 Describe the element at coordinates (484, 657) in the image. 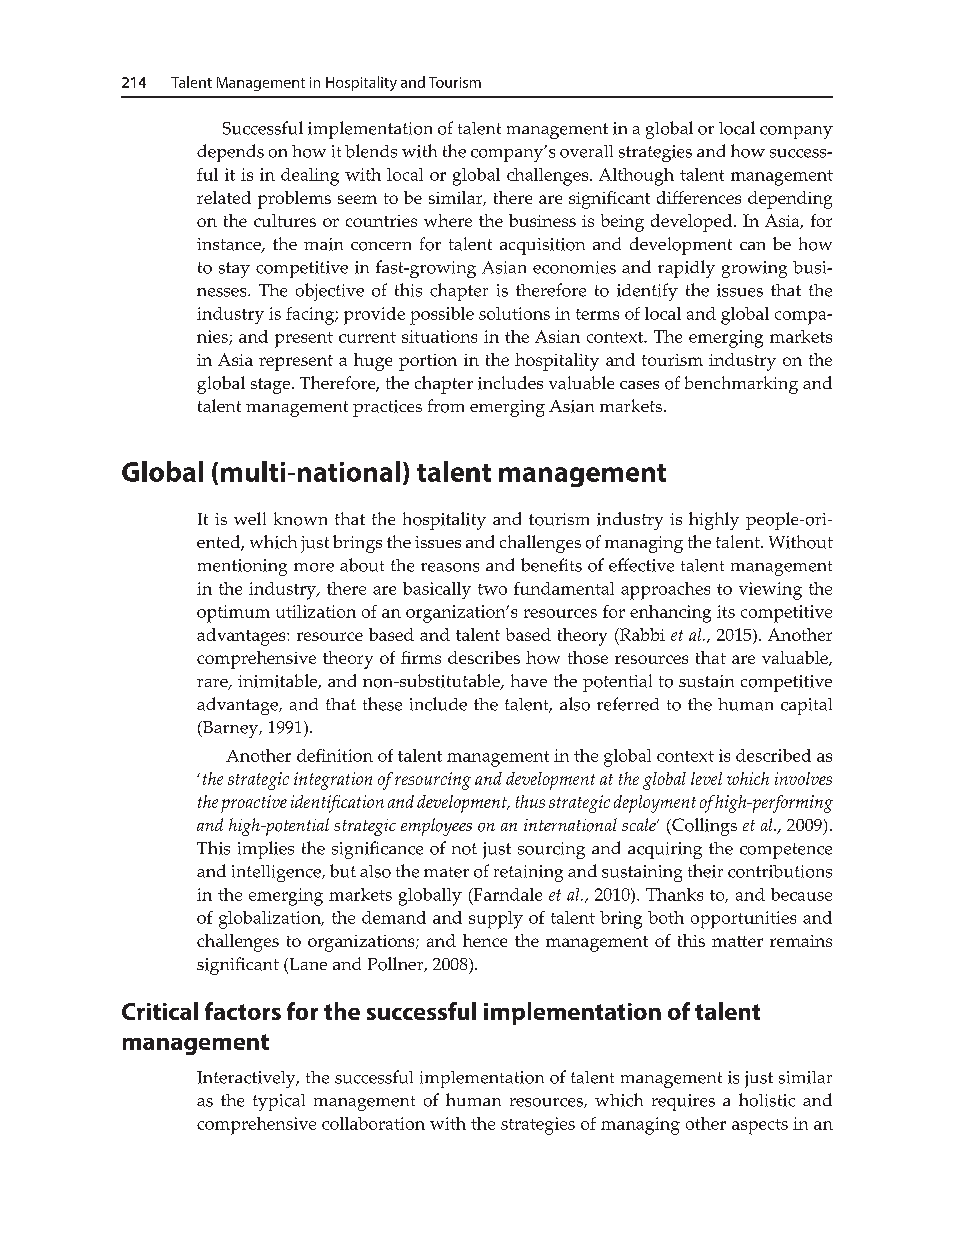

I see `describes` at that location.
